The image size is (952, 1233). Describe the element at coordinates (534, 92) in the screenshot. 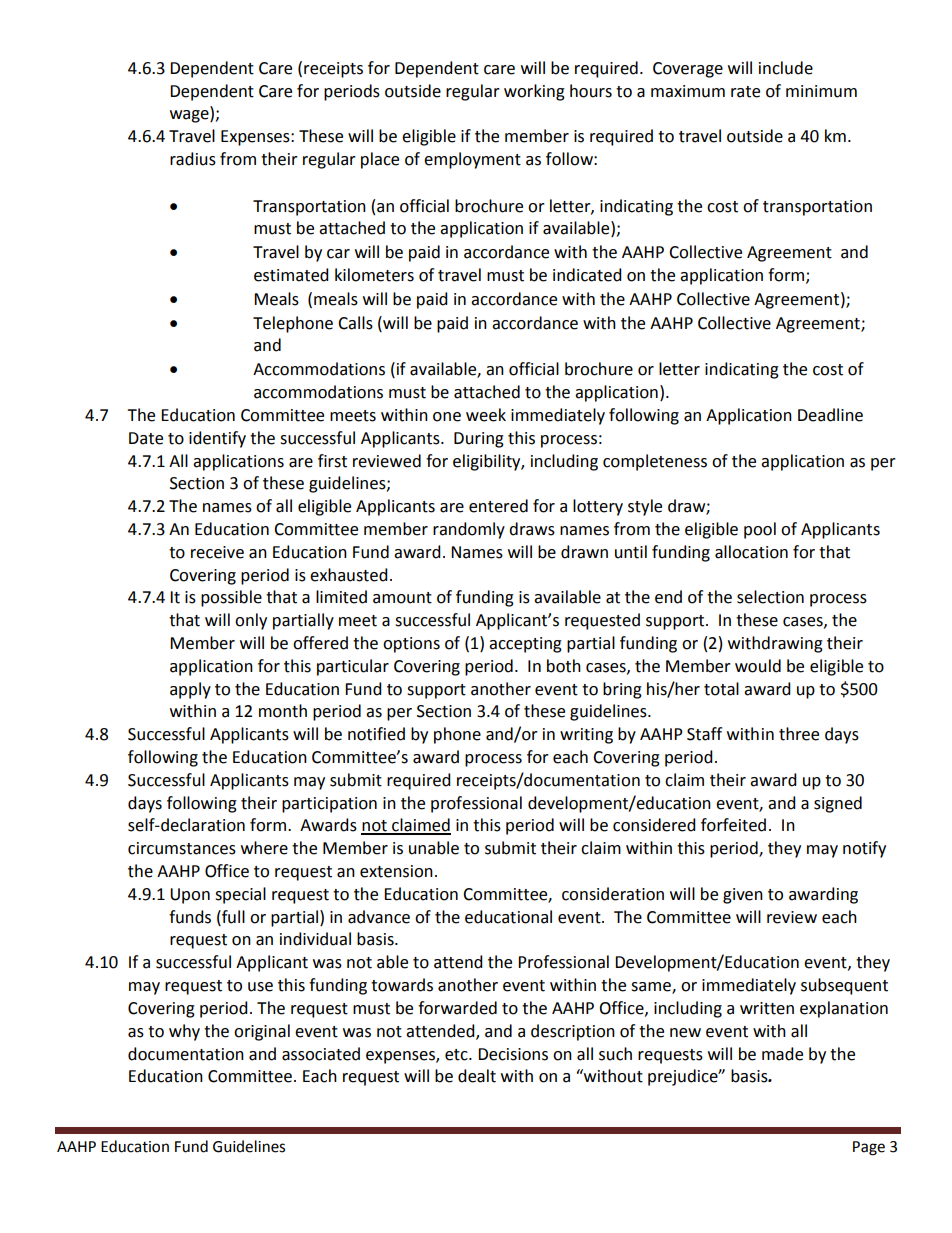

I see `working` at that location.
